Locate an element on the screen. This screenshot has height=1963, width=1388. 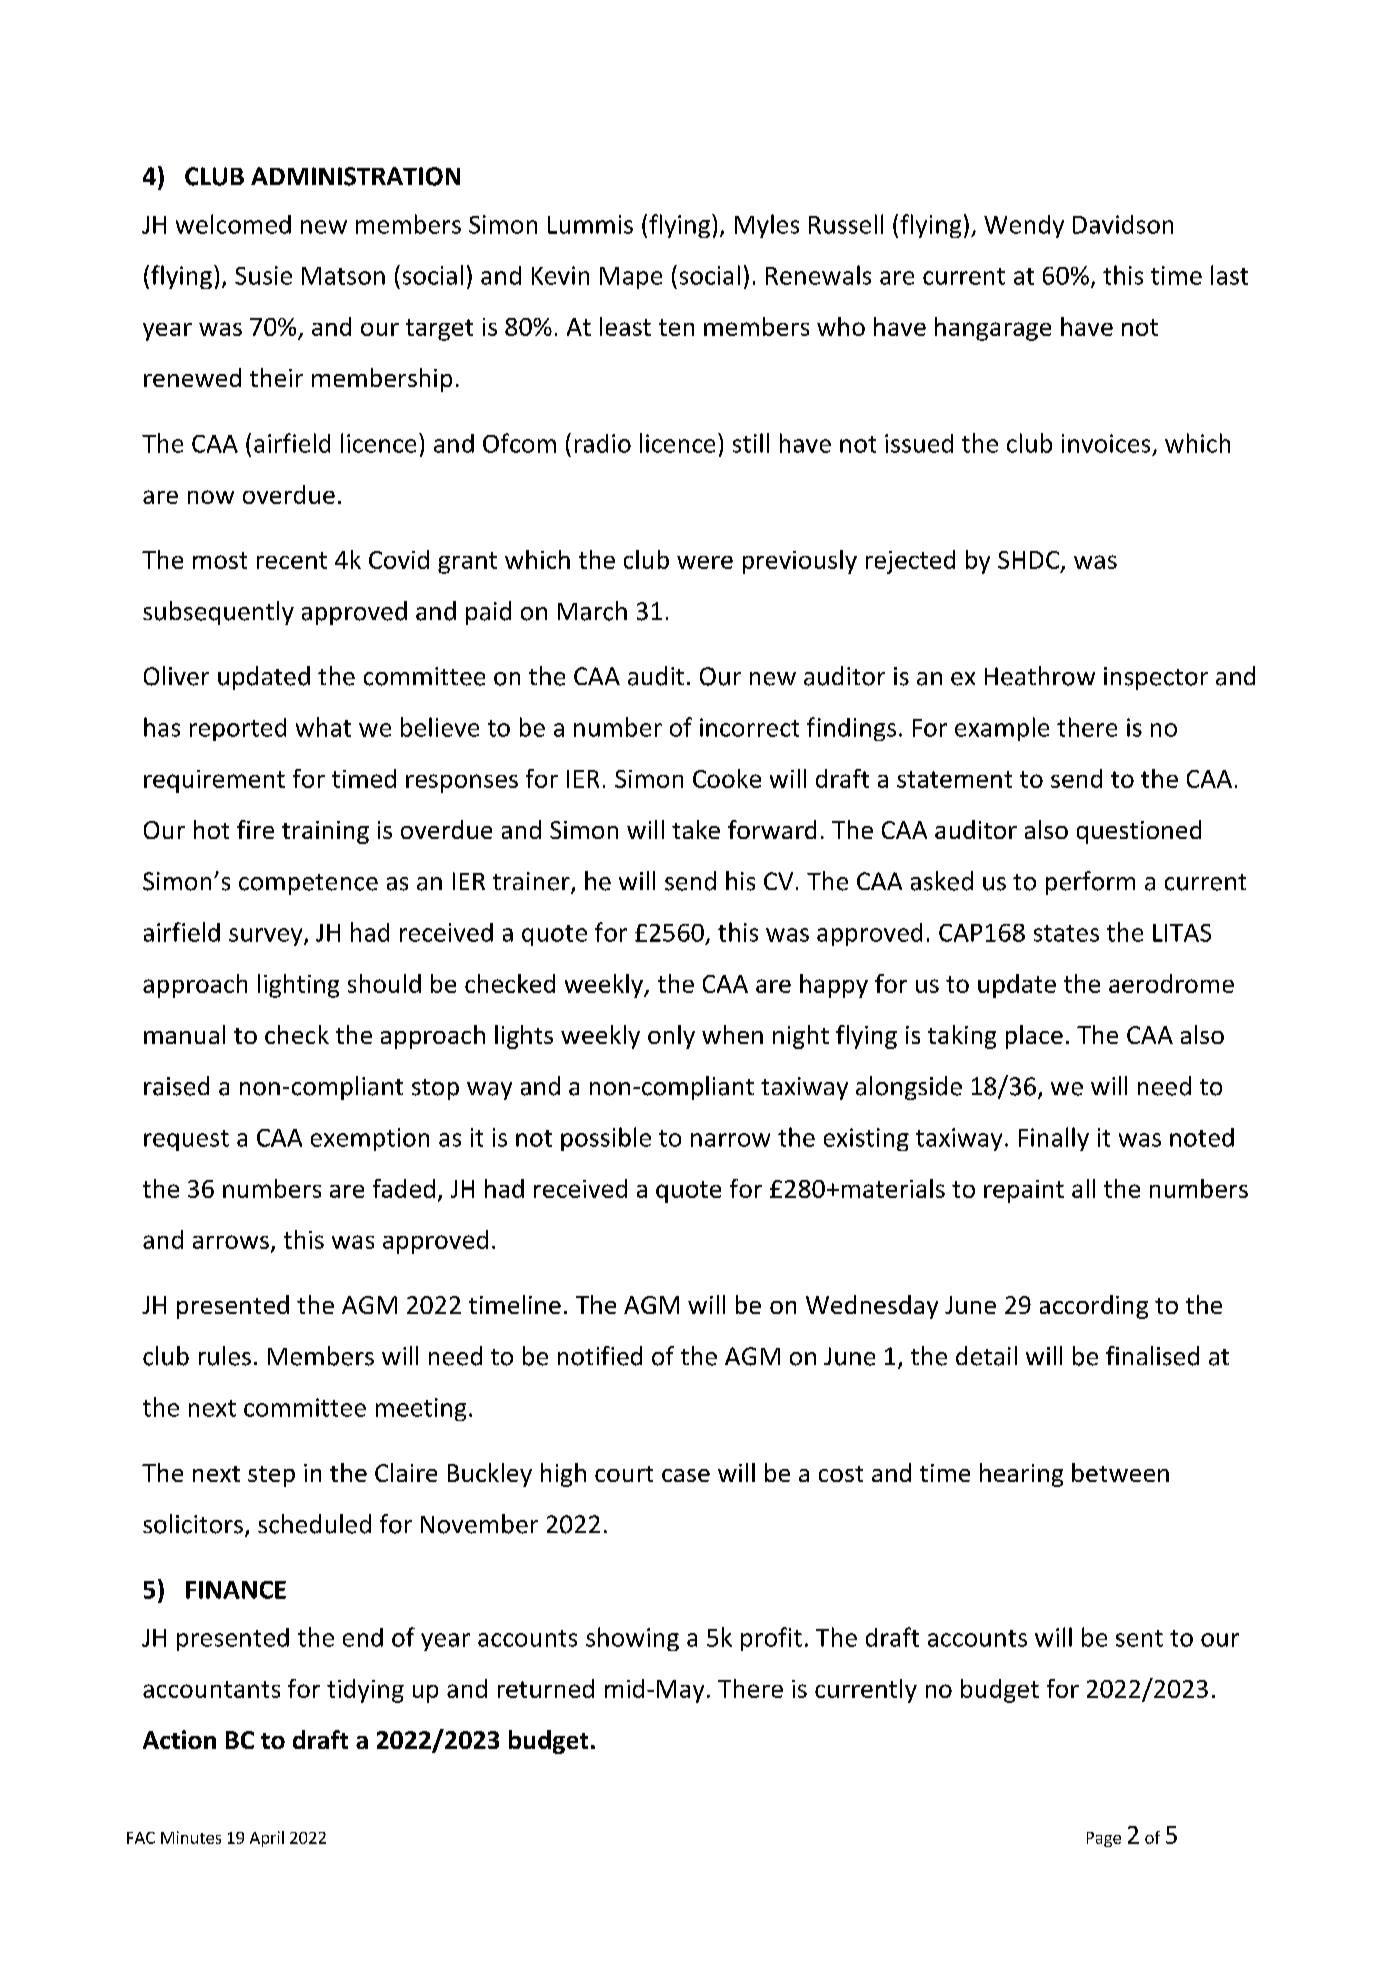
reported is located at coordinates (238, 729).
